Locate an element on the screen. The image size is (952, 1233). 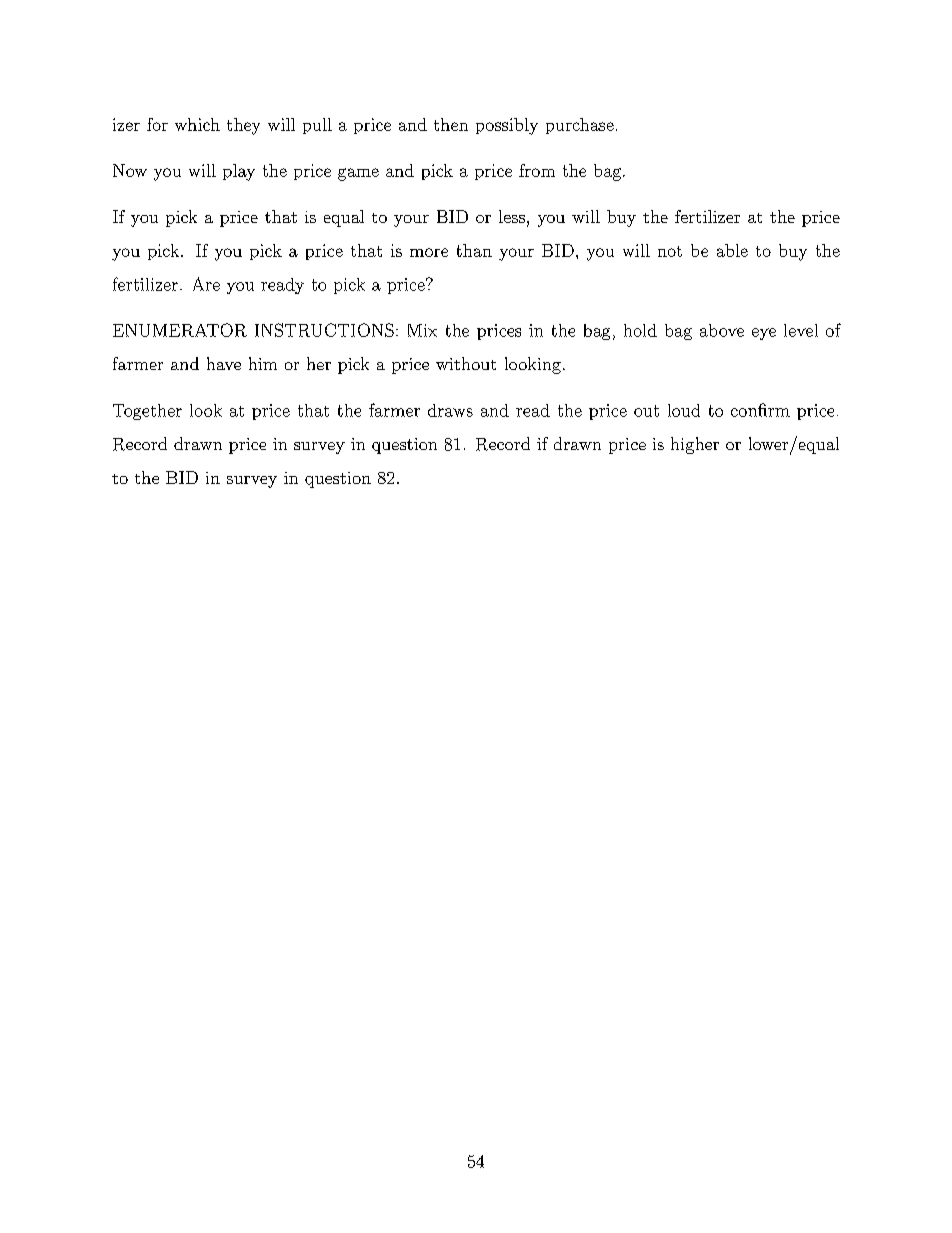
Together is located at coordinates (147, 412).
